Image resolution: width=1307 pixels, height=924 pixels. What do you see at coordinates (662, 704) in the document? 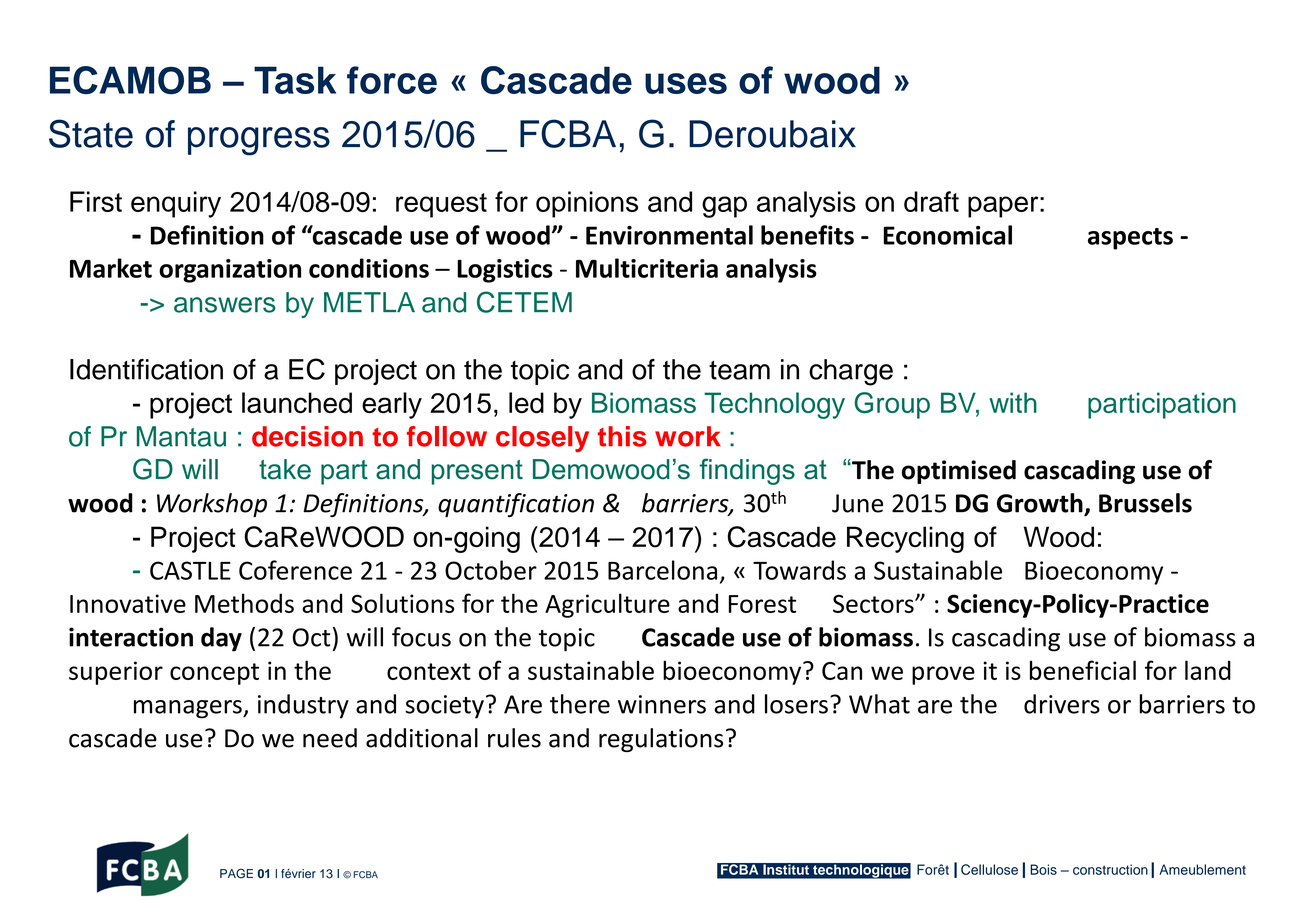
I see `winners` at bounding box center [662, 704].
